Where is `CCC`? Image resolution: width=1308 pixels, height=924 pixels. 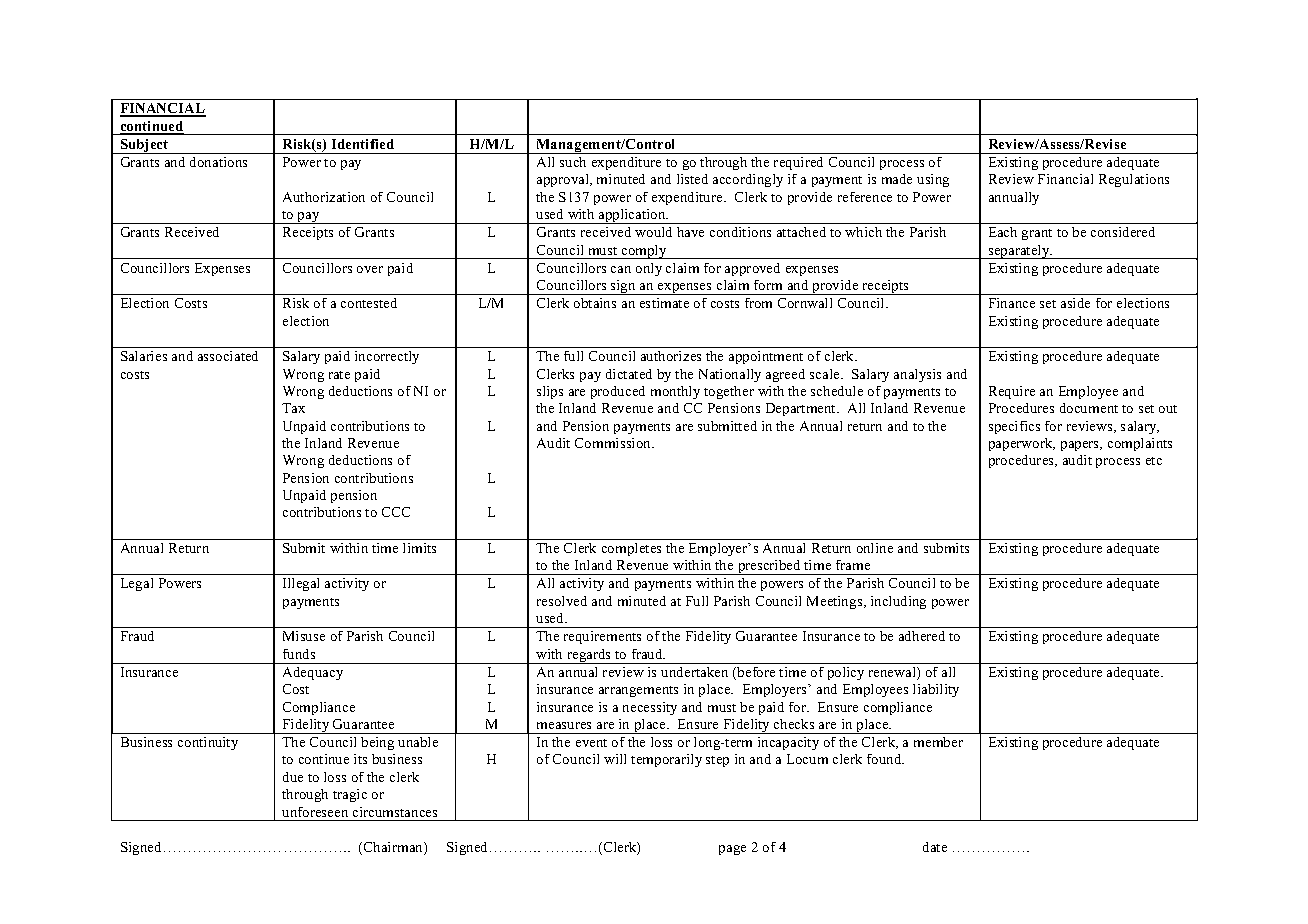 CCC is located at coordinates (396, 512).
